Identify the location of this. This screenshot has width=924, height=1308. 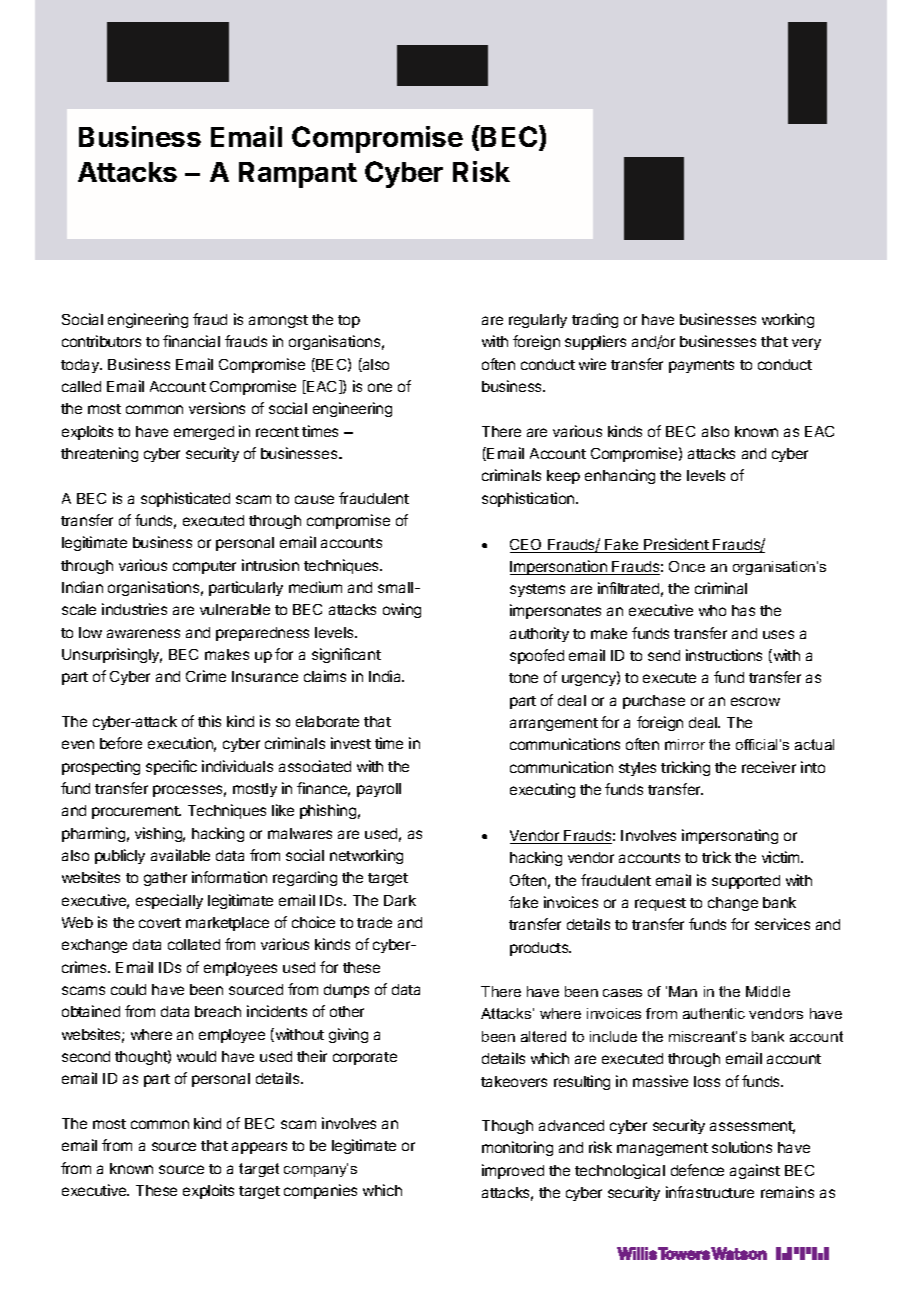
(209, 721).
